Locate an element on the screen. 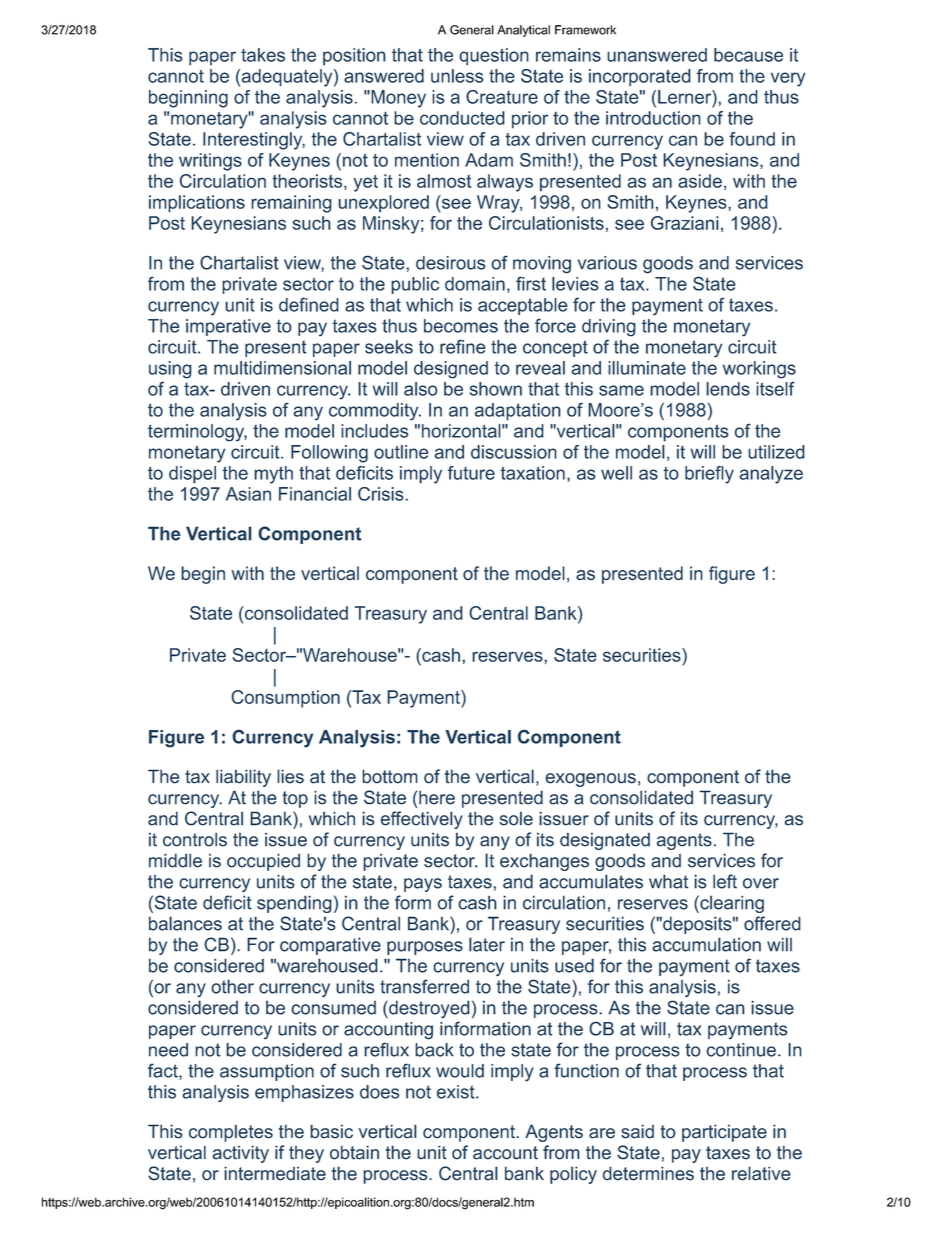 Image resolution: width=952 pixels, height=1233 pixels. question is located at coordinates (494, 57).
